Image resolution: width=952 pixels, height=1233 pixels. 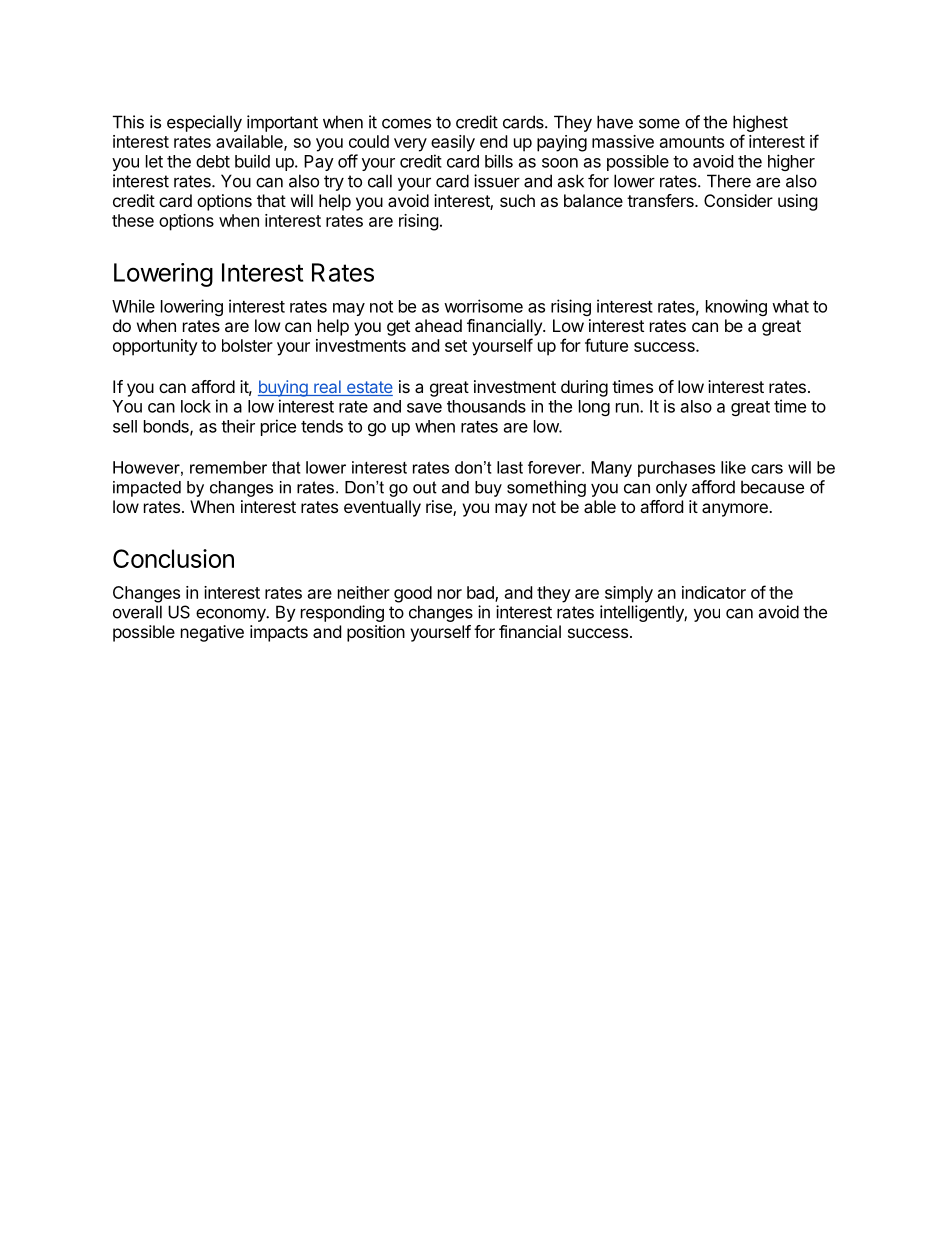 I want to click on especially, so click(x=204, y=123).
